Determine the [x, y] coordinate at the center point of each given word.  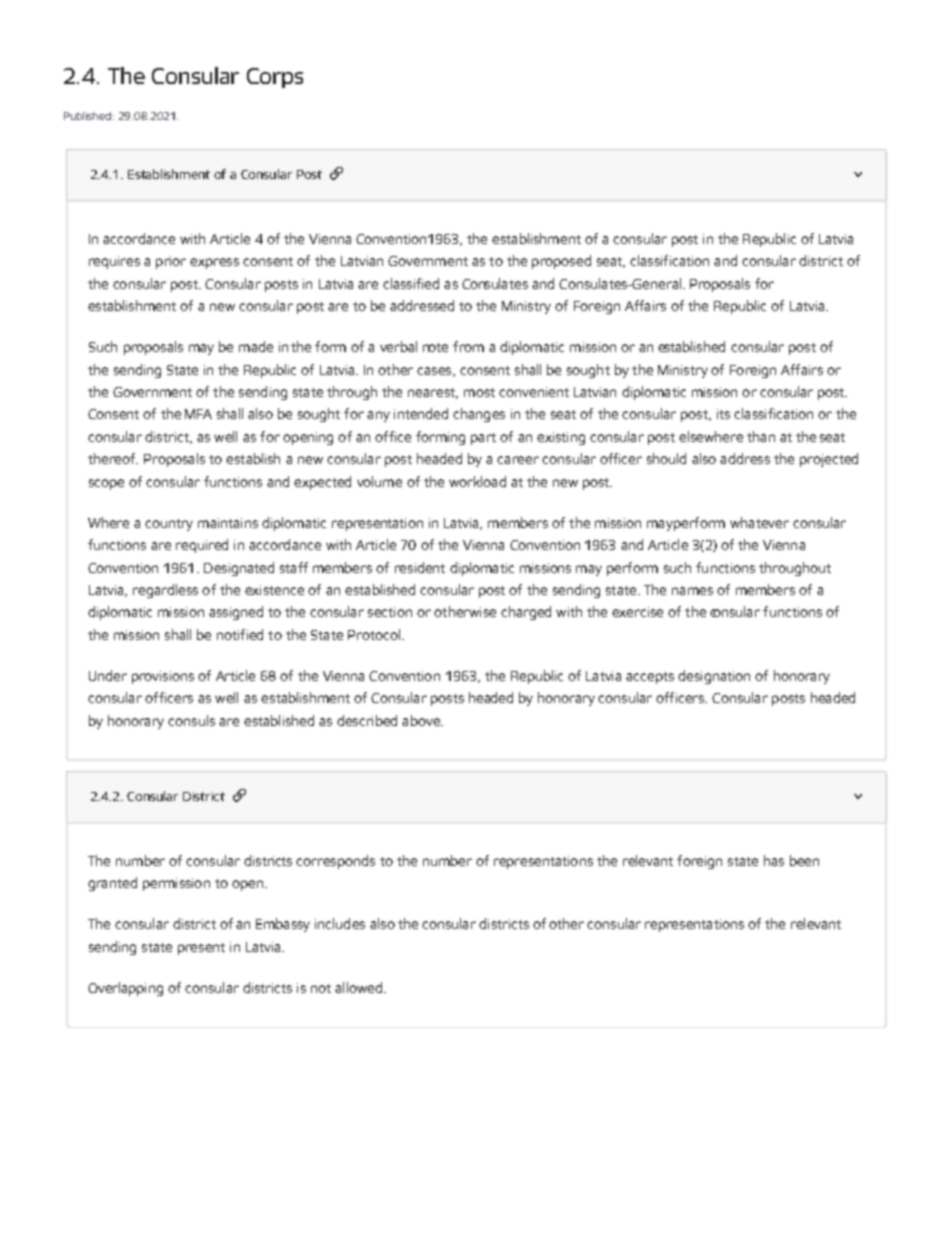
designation [714, 677]
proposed [561, 262]
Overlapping [125, 989]
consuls [191, 720]
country [169, 525]
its [723, 414]
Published [89, 116]
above [422, 720]
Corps [275, 78]
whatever [759, 522]
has [774, 860]
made [256, 346]
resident [420, 567]
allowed [360, 987]
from [468, 346]
